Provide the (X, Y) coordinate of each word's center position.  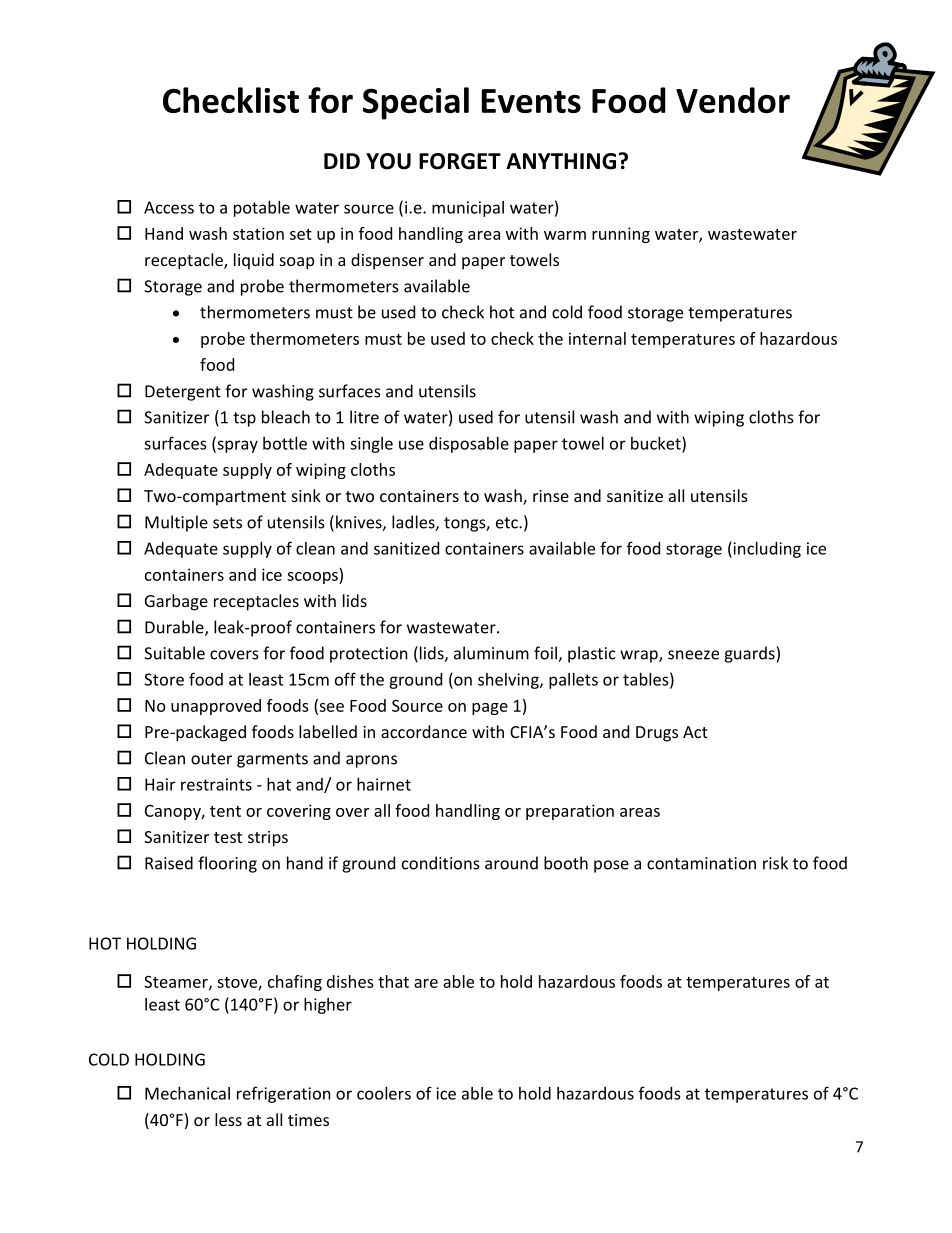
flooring (227, 864)
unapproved (216, 707)
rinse (551, 496)
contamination (701, 863)
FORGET (460, 161)
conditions (441, 863)
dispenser (387, 261)
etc (508, 523)
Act (695, 732)
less (228, 1119)
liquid (254, 261)
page (490, 709)
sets (227, 523)
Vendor (733, 100)
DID (342, 161)
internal (597, 338)
